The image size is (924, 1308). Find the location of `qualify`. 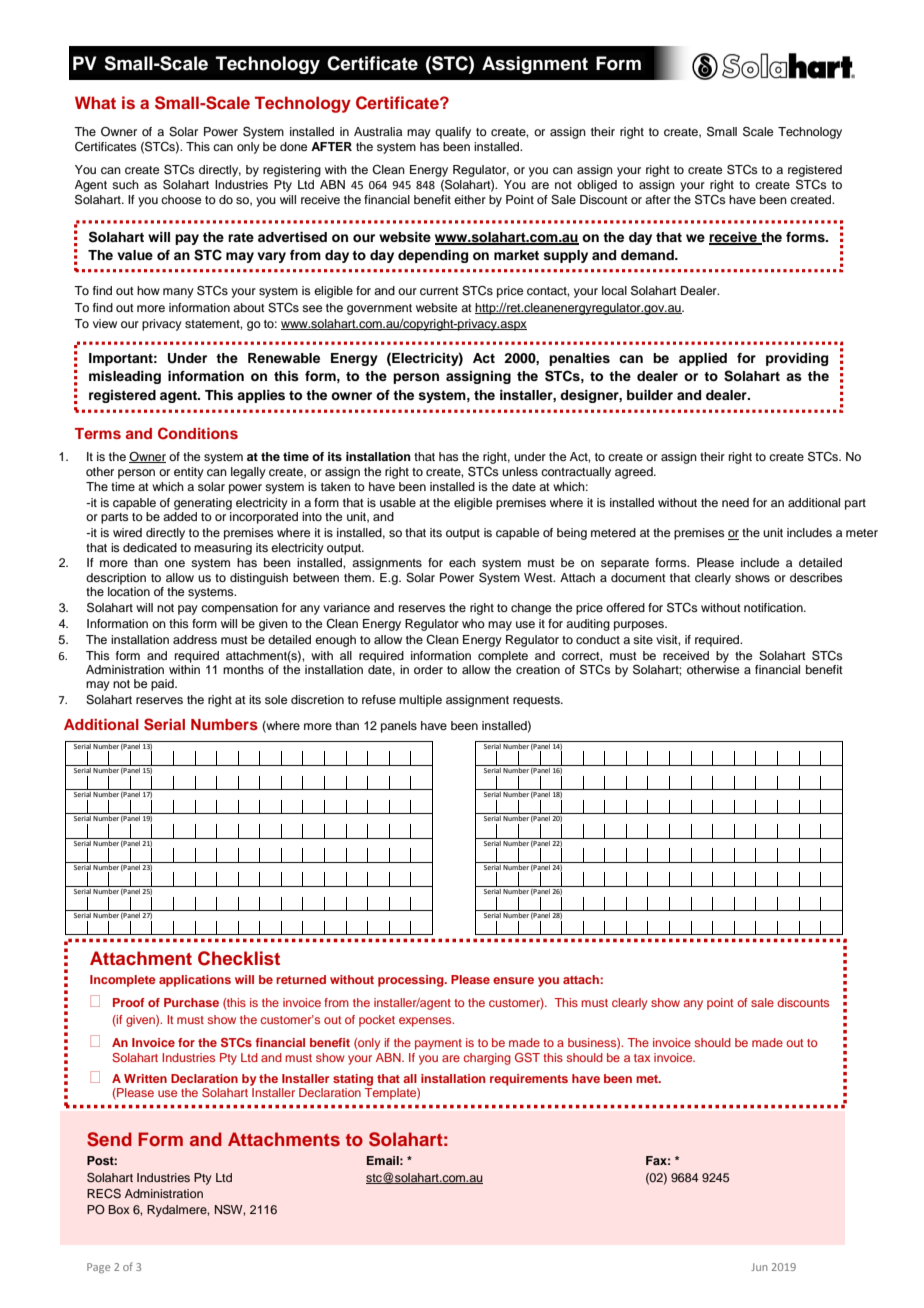

qualify is located at coordinates (453, 133).
